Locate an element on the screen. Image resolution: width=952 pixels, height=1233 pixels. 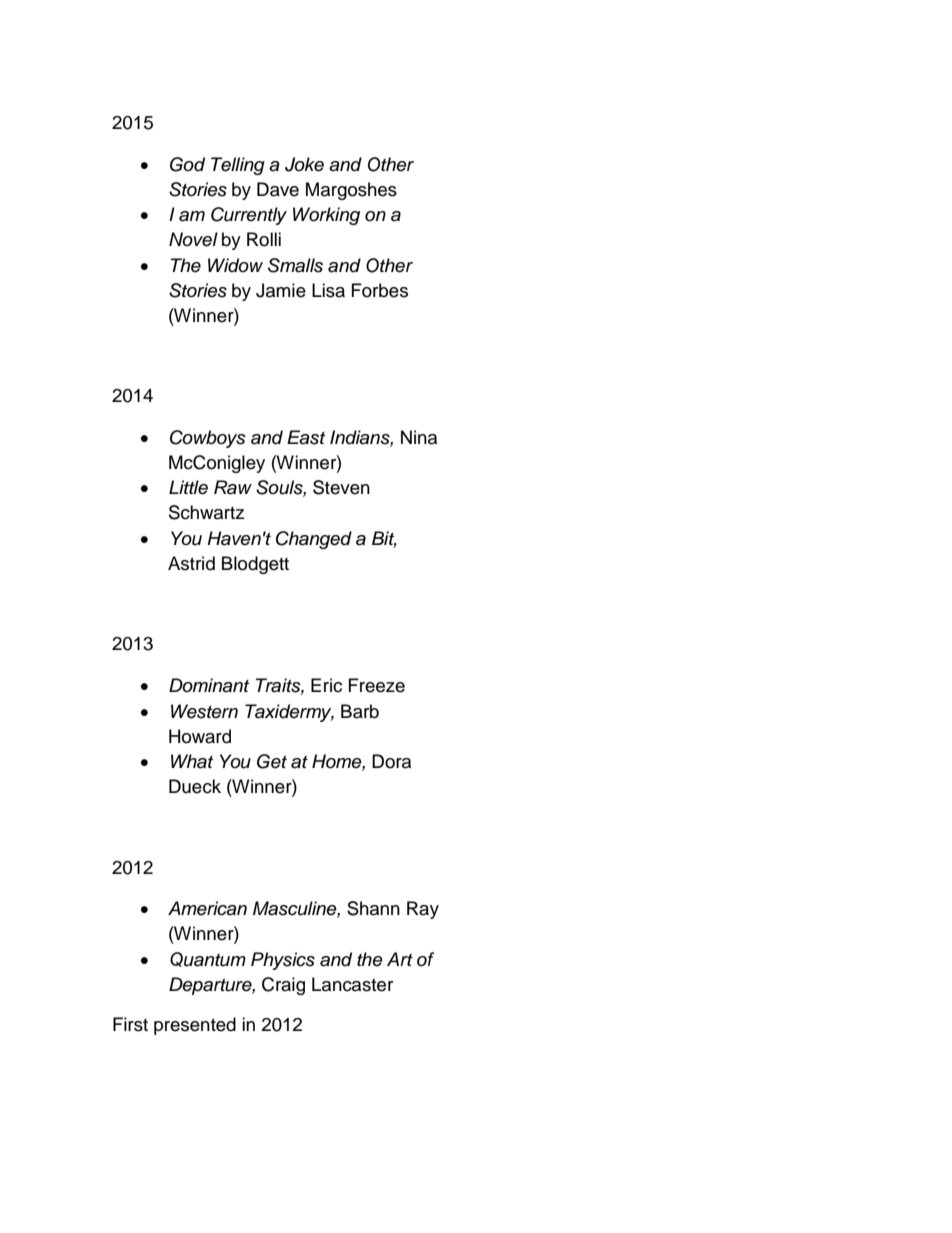
Astrid is located at coordinates (191, 563).
